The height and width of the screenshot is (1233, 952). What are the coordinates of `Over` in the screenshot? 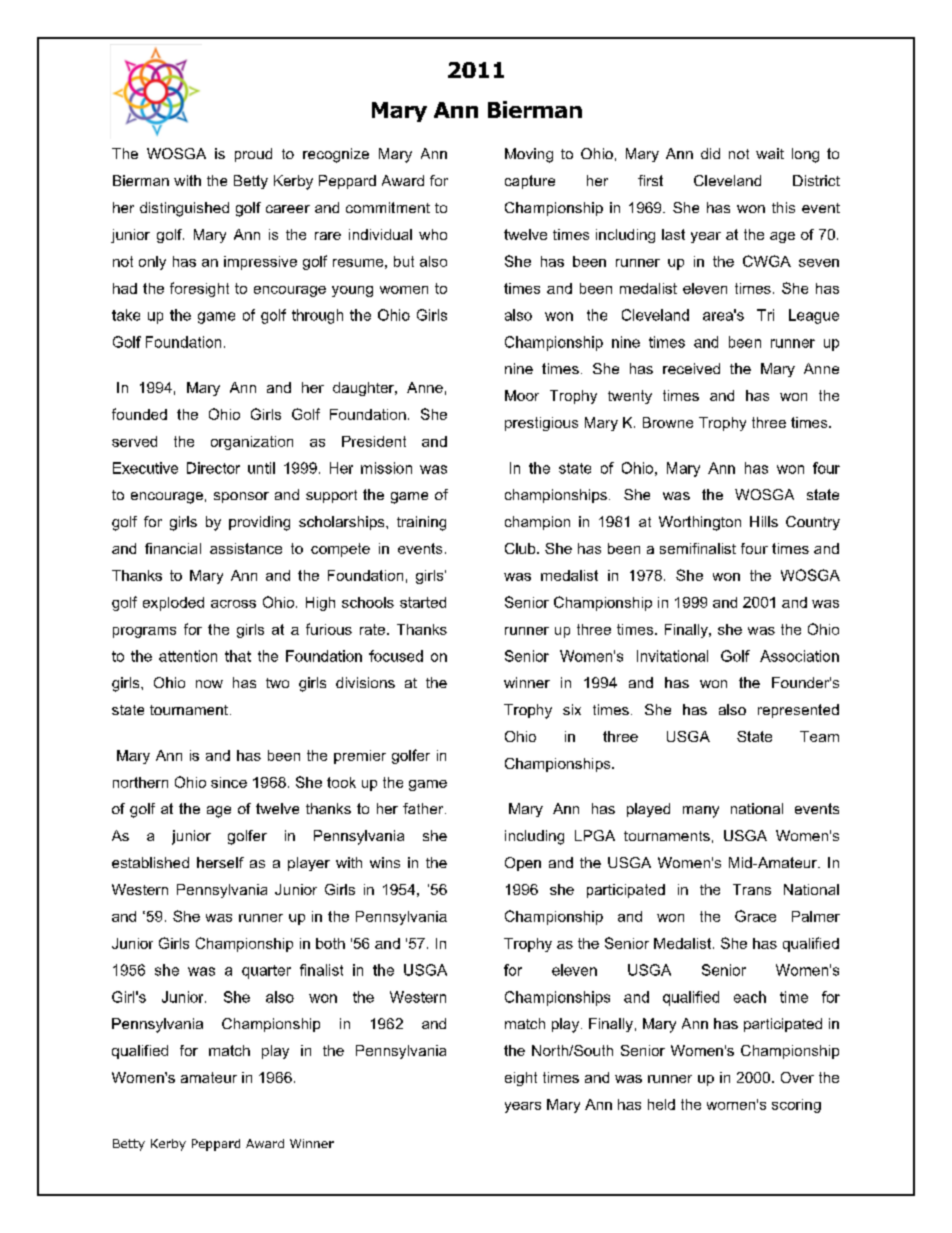 It's located at (797, 1077).
